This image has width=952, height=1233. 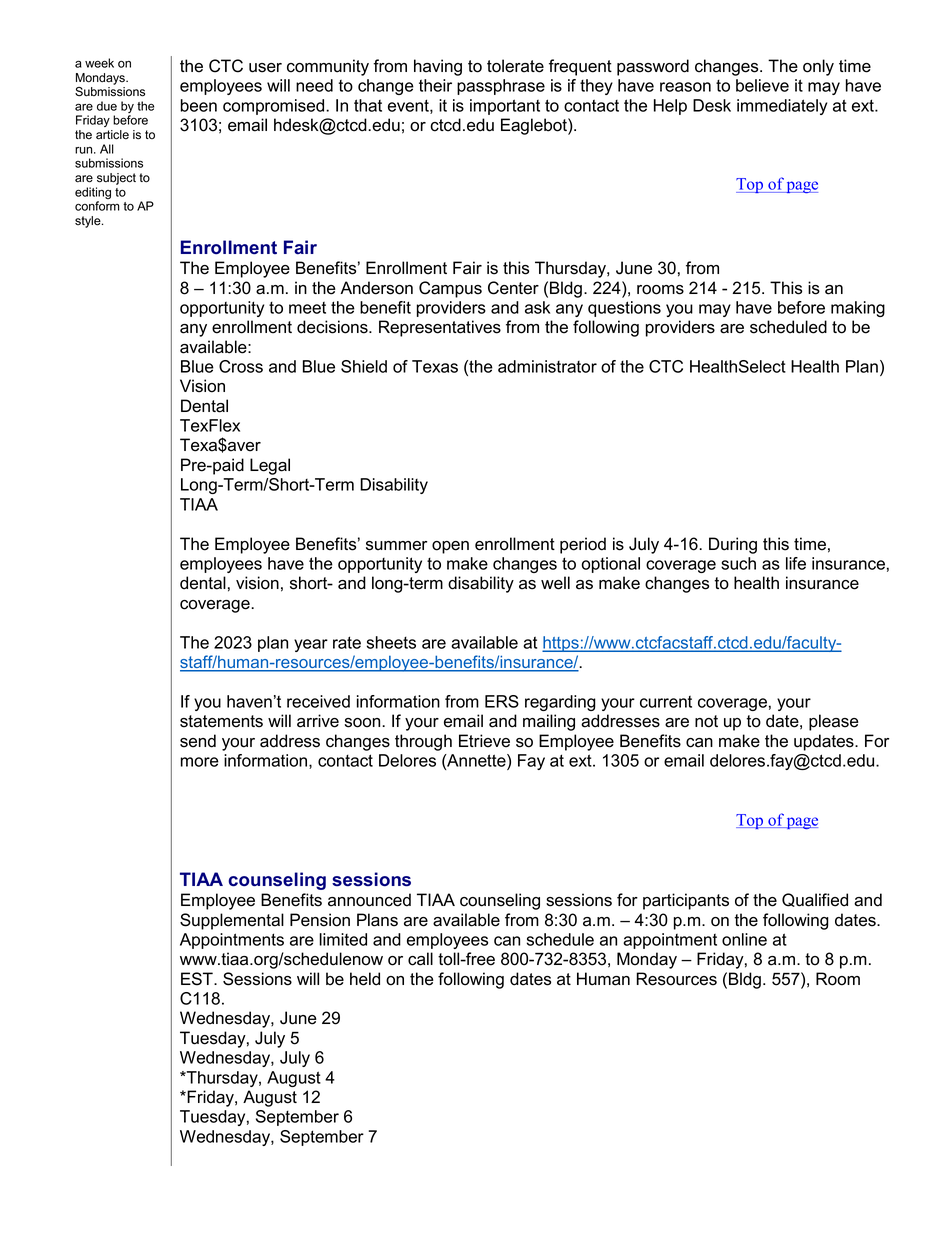 What do you see at coordinates (241, 366) in the image?
I see `Cross` at bounding box center [241, 366].
